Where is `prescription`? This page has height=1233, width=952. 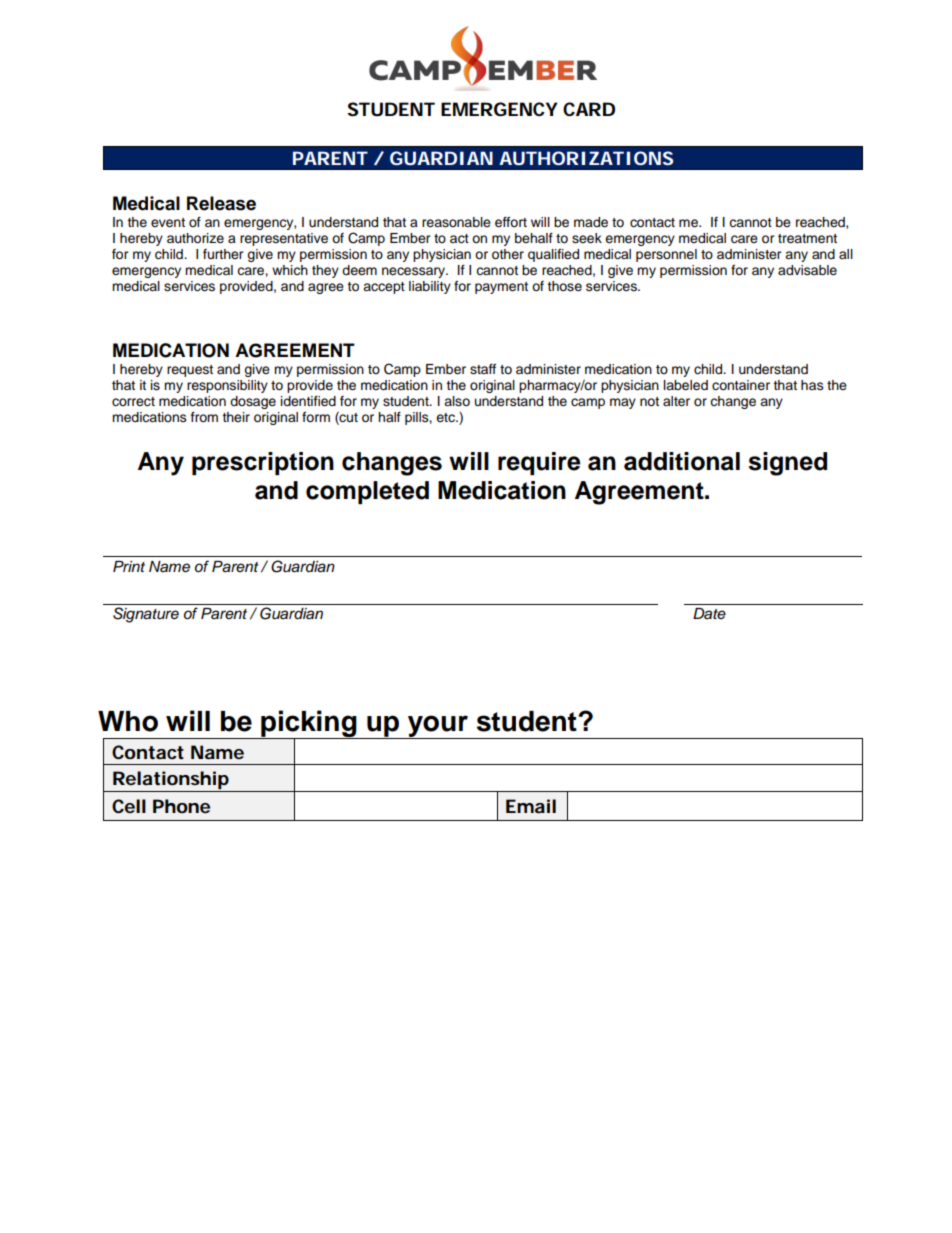
prescription is located at coordinates (263, 463).
